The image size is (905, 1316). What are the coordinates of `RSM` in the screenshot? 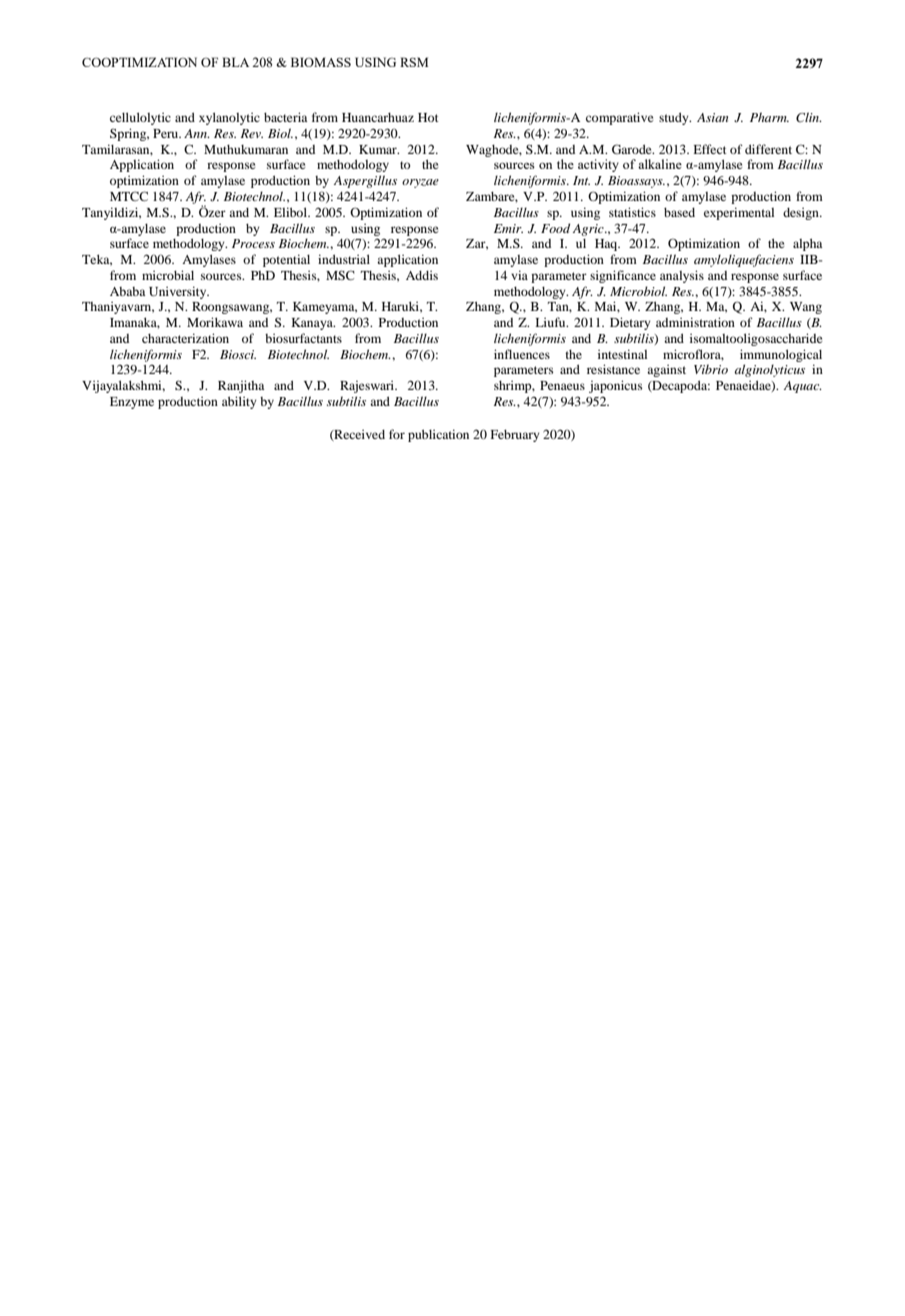 It's located at (414, 62).
